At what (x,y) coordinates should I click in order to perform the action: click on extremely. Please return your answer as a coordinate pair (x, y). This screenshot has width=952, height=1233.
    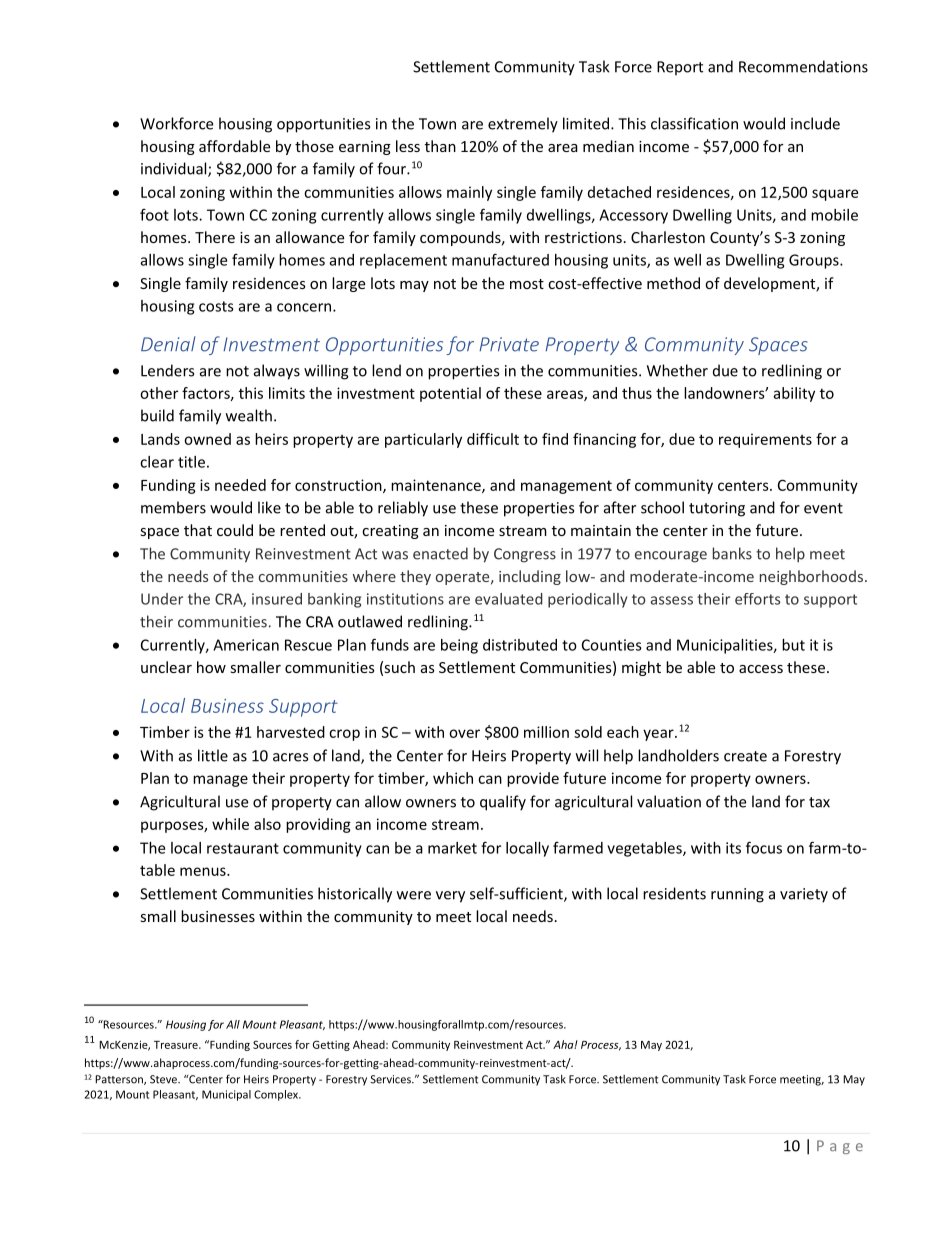
    Looking at the image, I should click on (523, 125).
